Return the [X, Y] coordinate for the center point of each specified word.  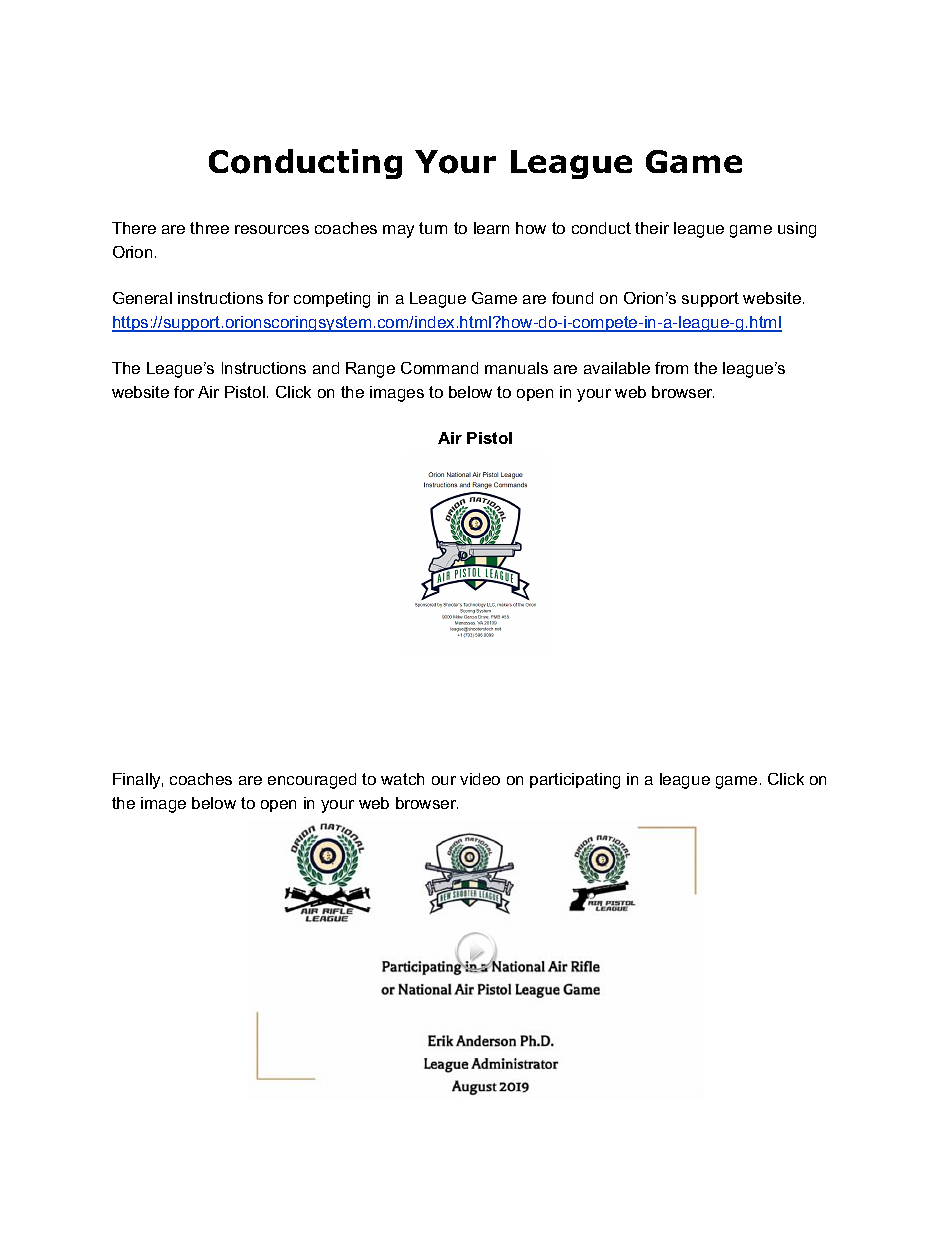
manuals [516, 368]
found [572, 298]
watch [402, 779]
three [209, 228]
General [142, 298]
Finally [138, 781]
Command [439, 368]
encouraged [312, 781]
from [671, 368]
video [480, 779]
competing [332, 300]
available [617, 368]
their [652, 228]
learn [491, 228]
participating [575, 781]
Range [370, 370]
